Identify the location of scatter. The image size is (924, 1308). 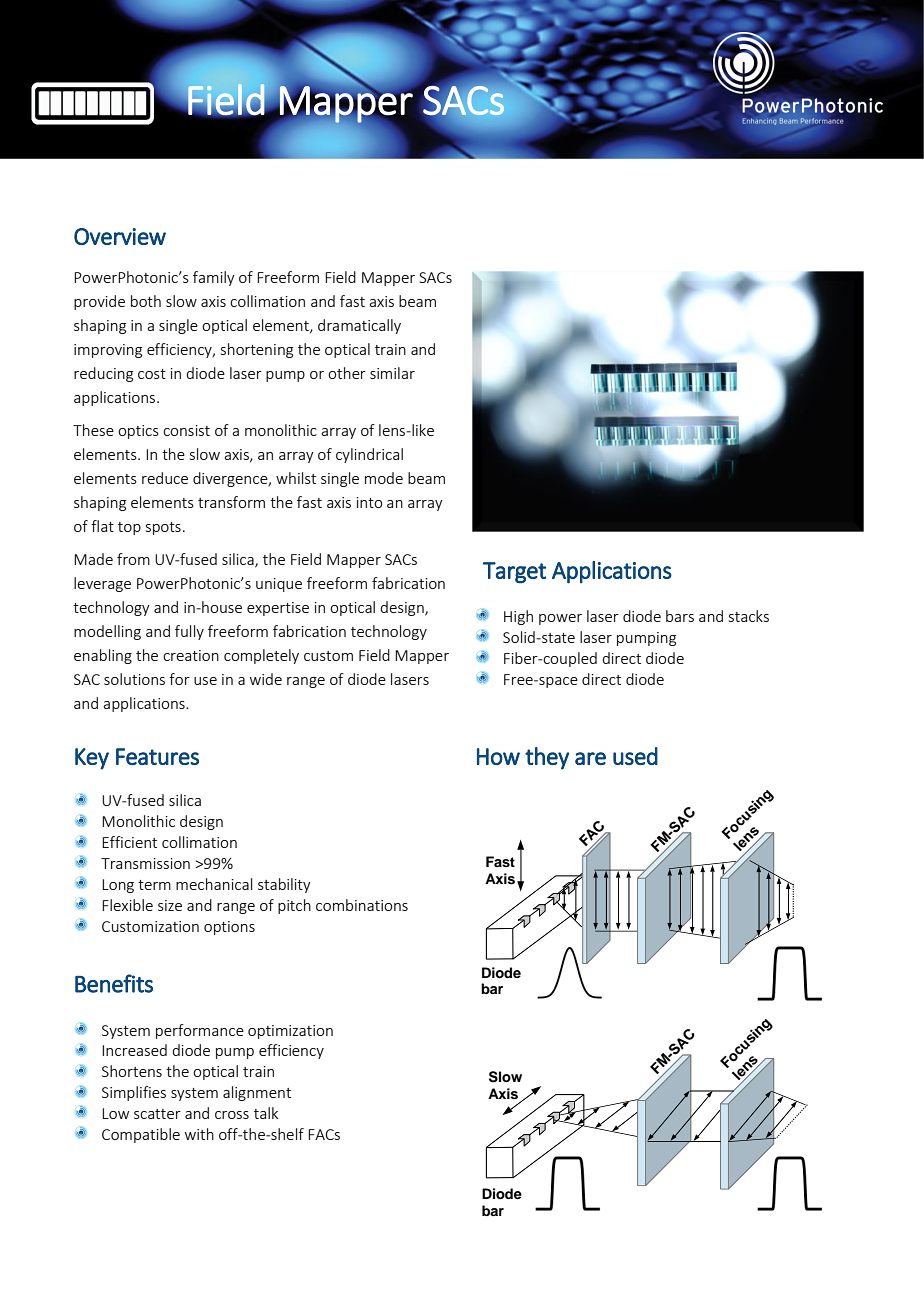
(157, 1114).
